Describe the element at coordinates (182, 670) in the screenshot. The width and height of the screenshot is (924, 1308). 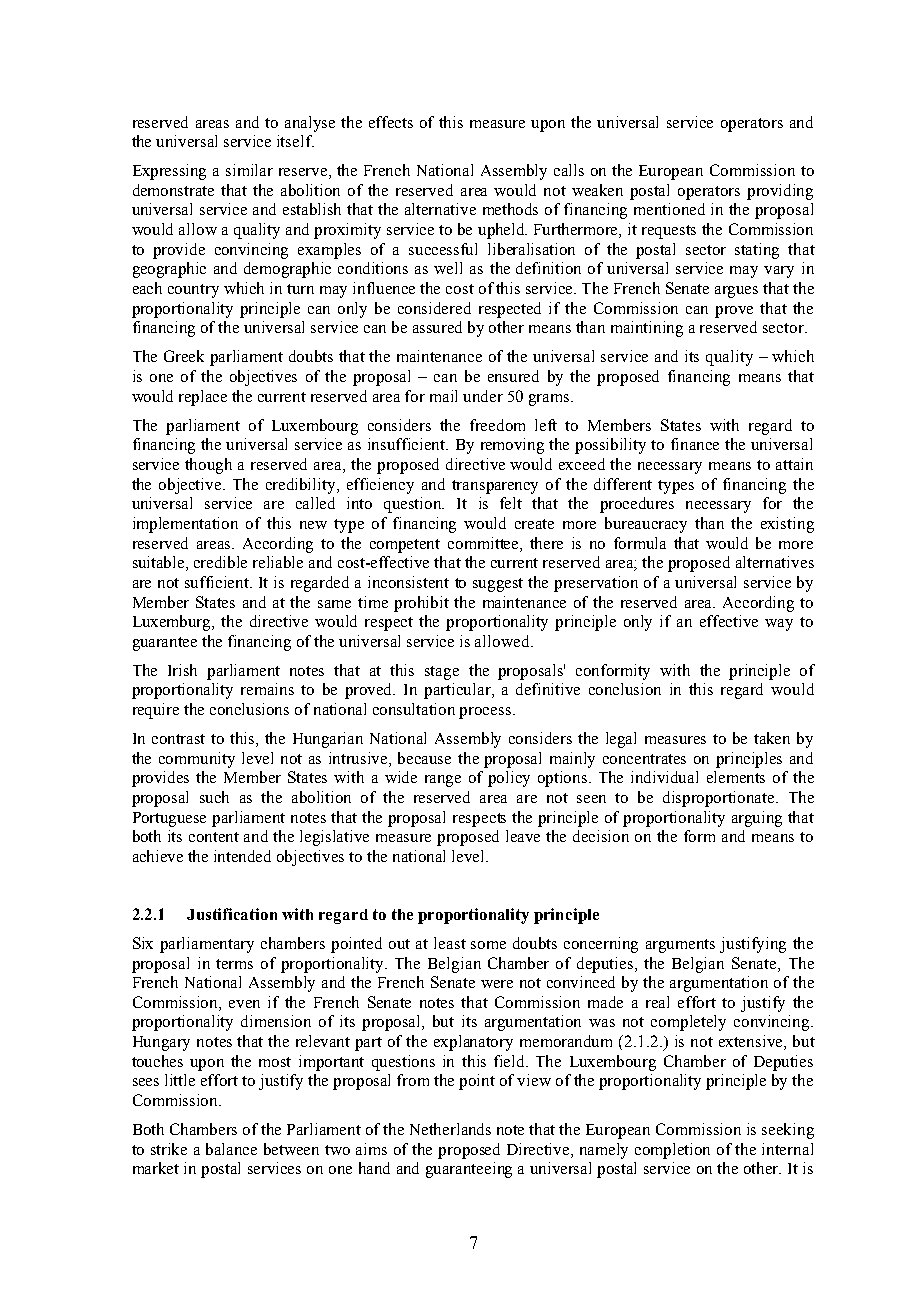
I see `Irish` at that location.
